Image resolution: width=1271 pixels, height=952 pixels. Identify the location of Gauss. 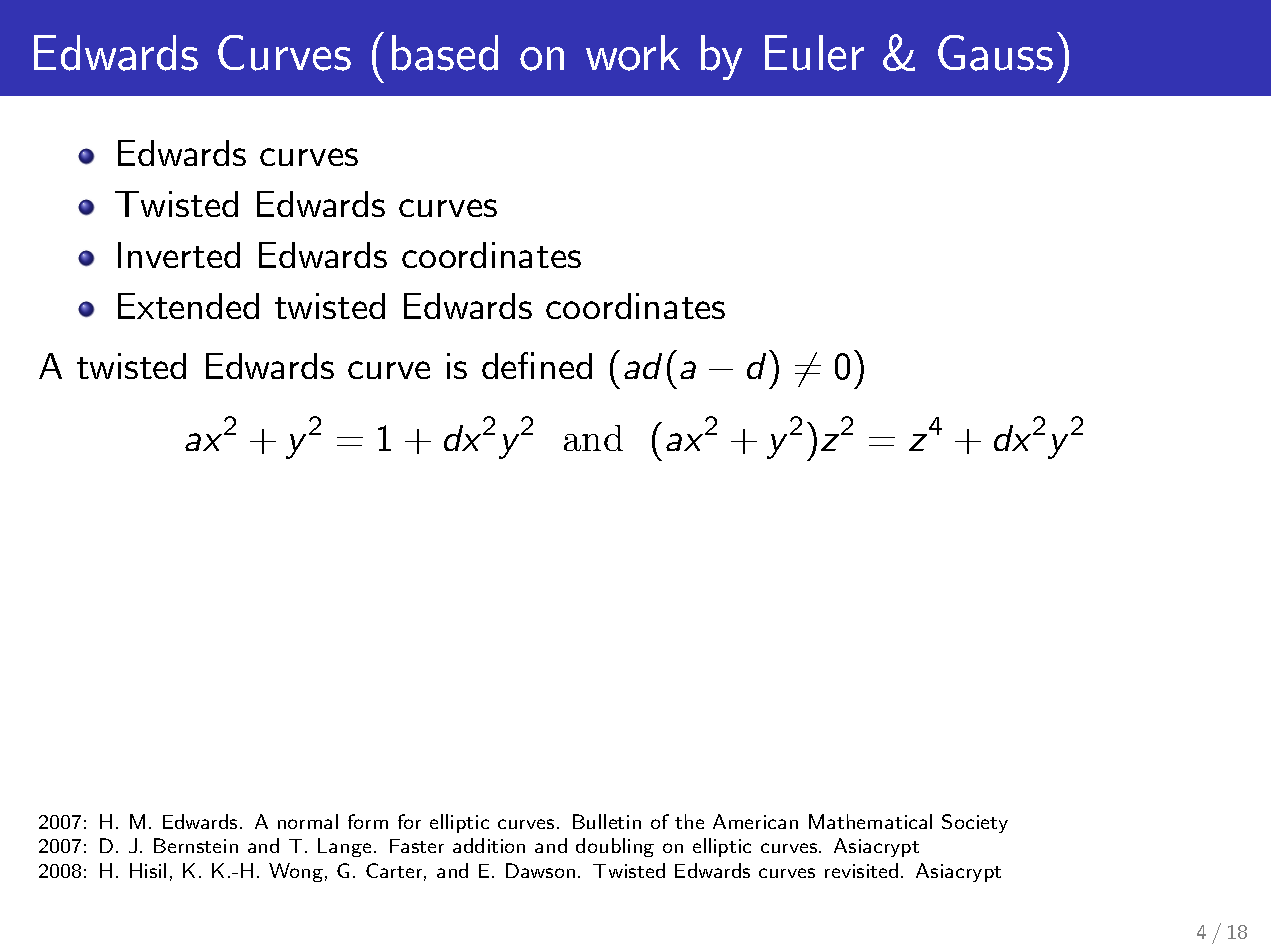
(995, 53).
